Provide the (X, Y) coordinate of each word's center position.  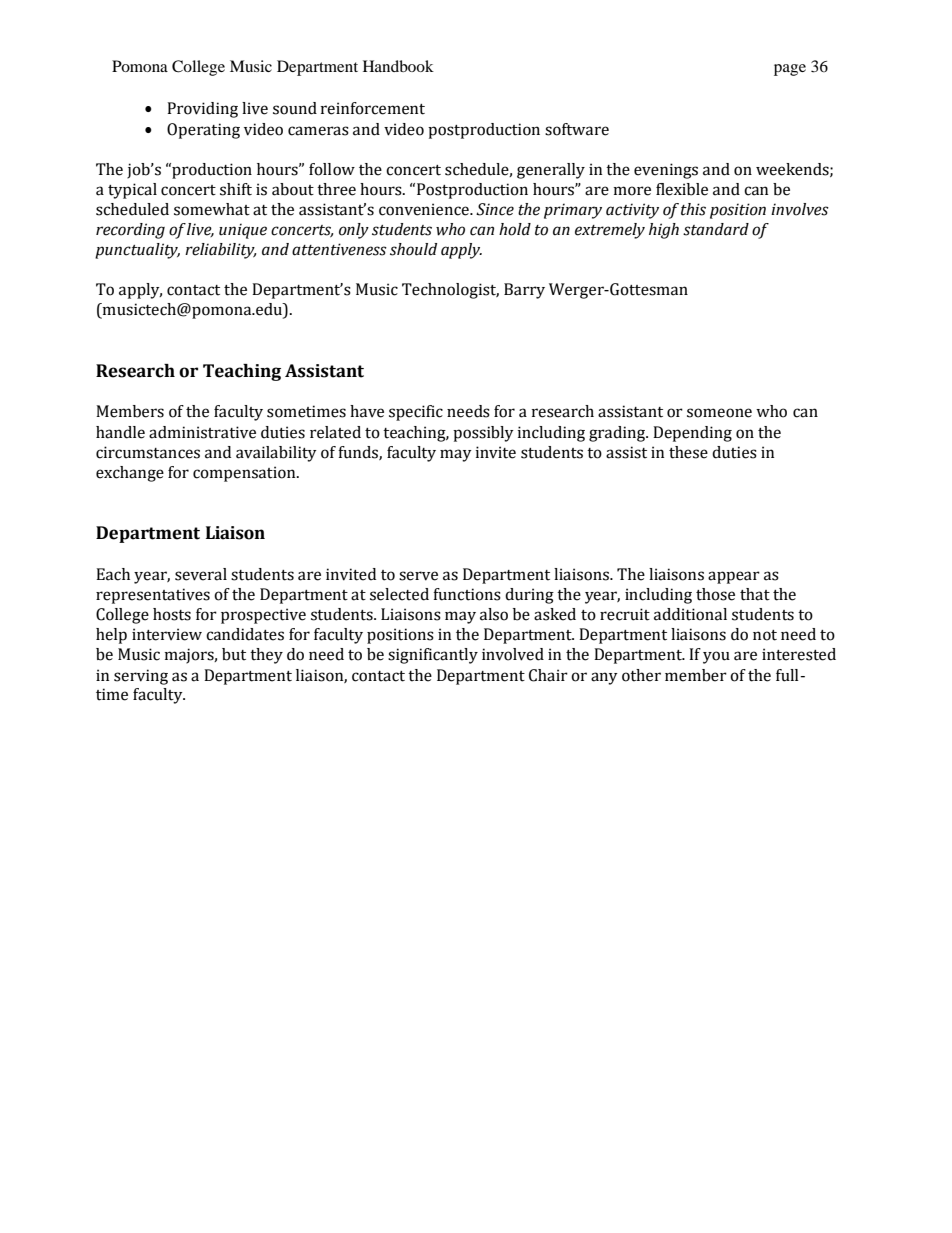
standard (716, 229)
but (234, 654)
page (790, 70)
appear (734, 577)
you (716, 657)
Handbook (398, 66)
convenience (425, 209)
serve (418, 576)
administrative (202, 432)
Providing (202, 110)
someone (719, 413)
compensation (245, 474)
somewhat (212, 209)
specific (416, 413)
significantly (433, 656)
